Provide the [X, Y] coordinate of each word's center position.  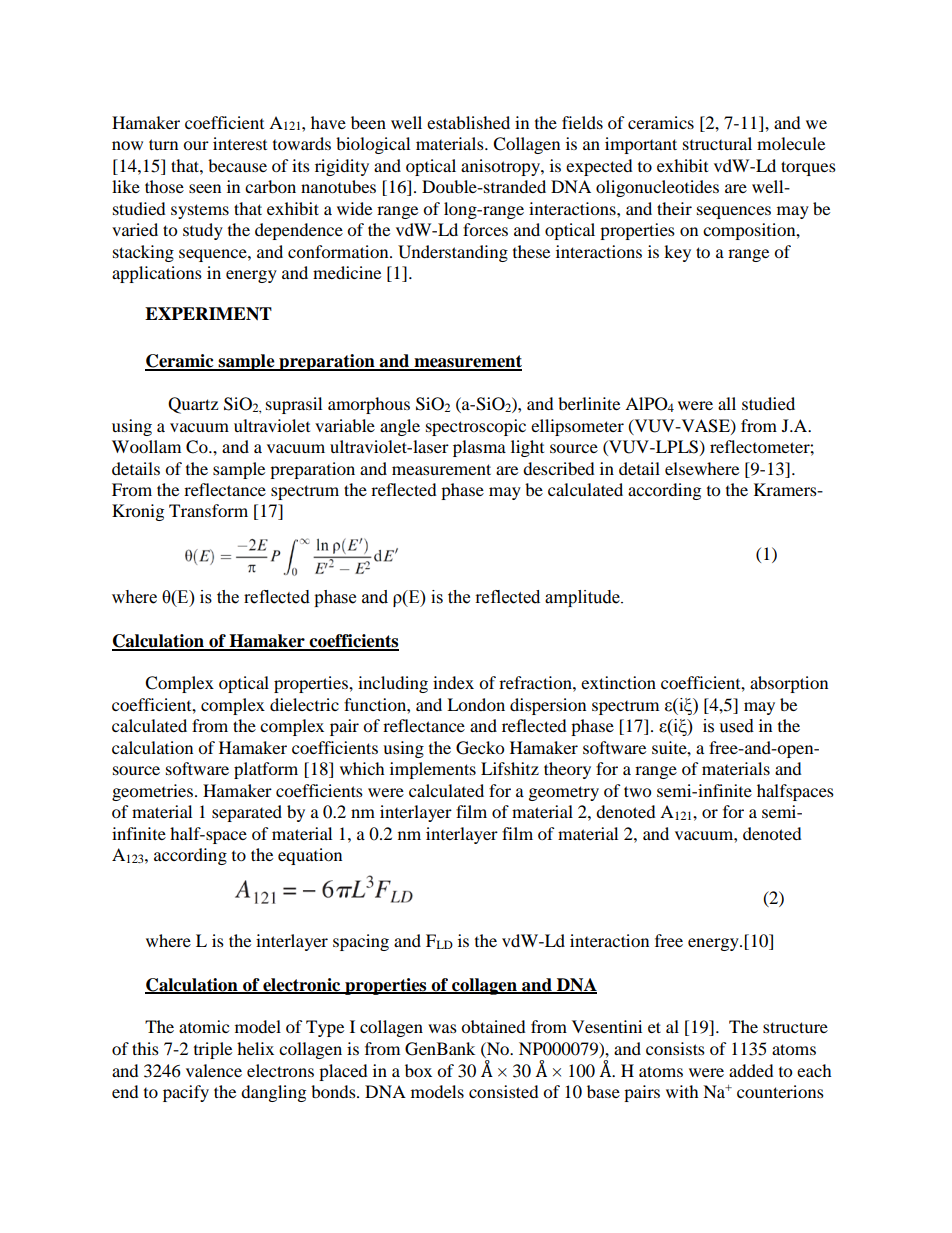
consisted [504, 1091]
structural [717, 143]
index [453, 682]
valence [214, 1070]
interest [240, 143]
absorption [789, 684]
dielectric [304, 704]
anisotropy [501, 167]
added [751, 1070]
